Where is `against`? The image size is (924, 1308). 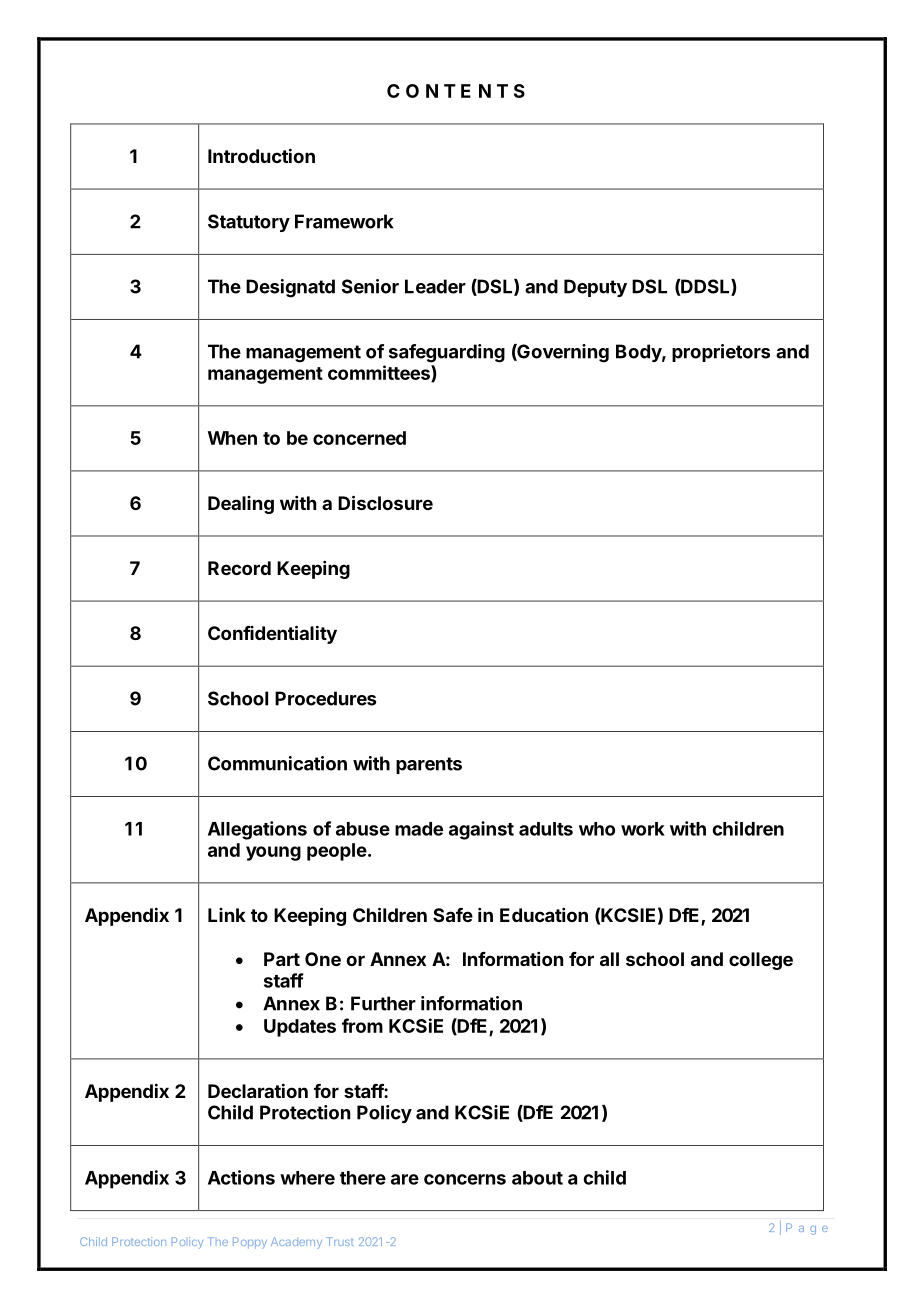
against is located at coordinates (481, 830).
